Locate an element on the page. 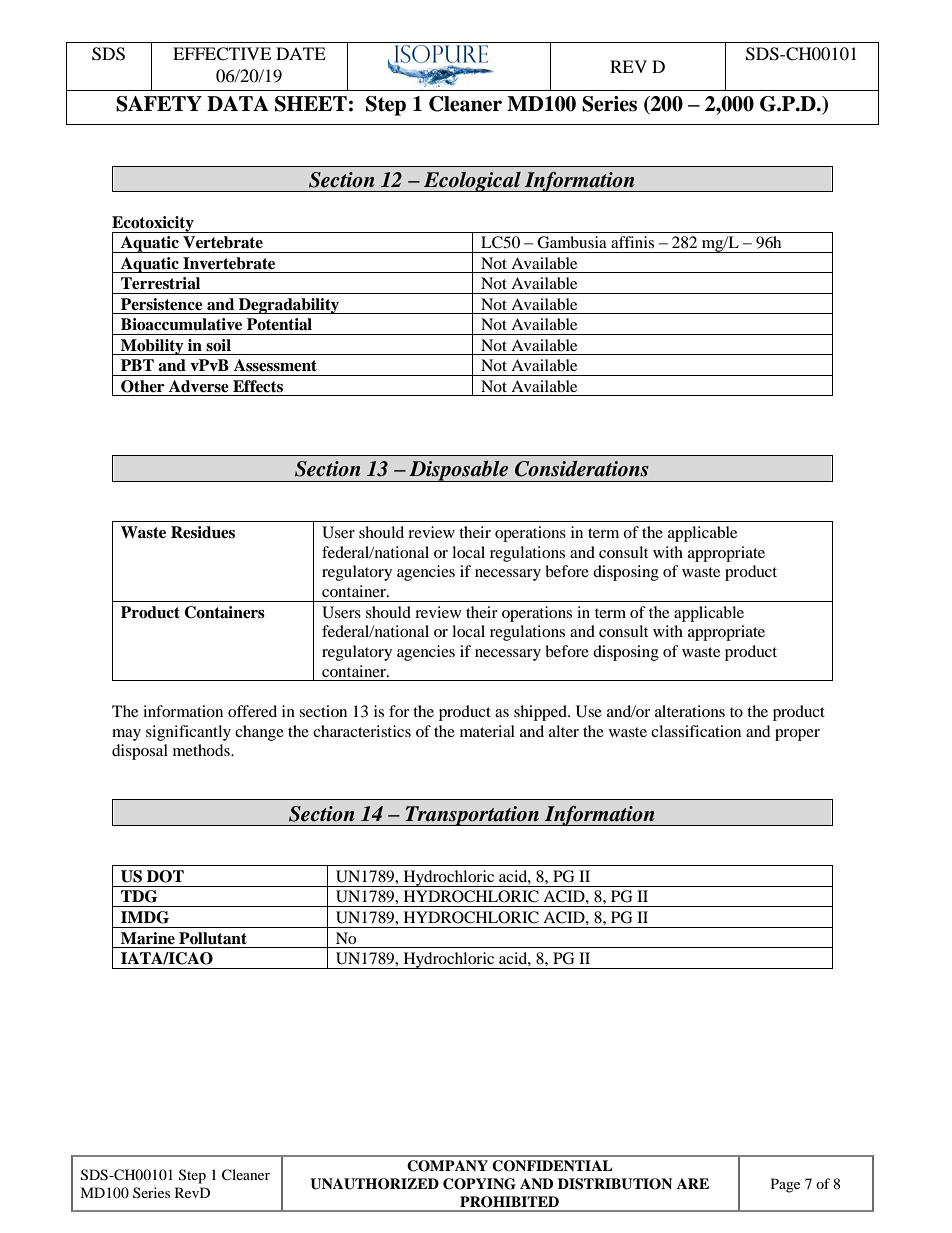 This image has height=1233, width=952. classification is located at coordinates (696, 731).
